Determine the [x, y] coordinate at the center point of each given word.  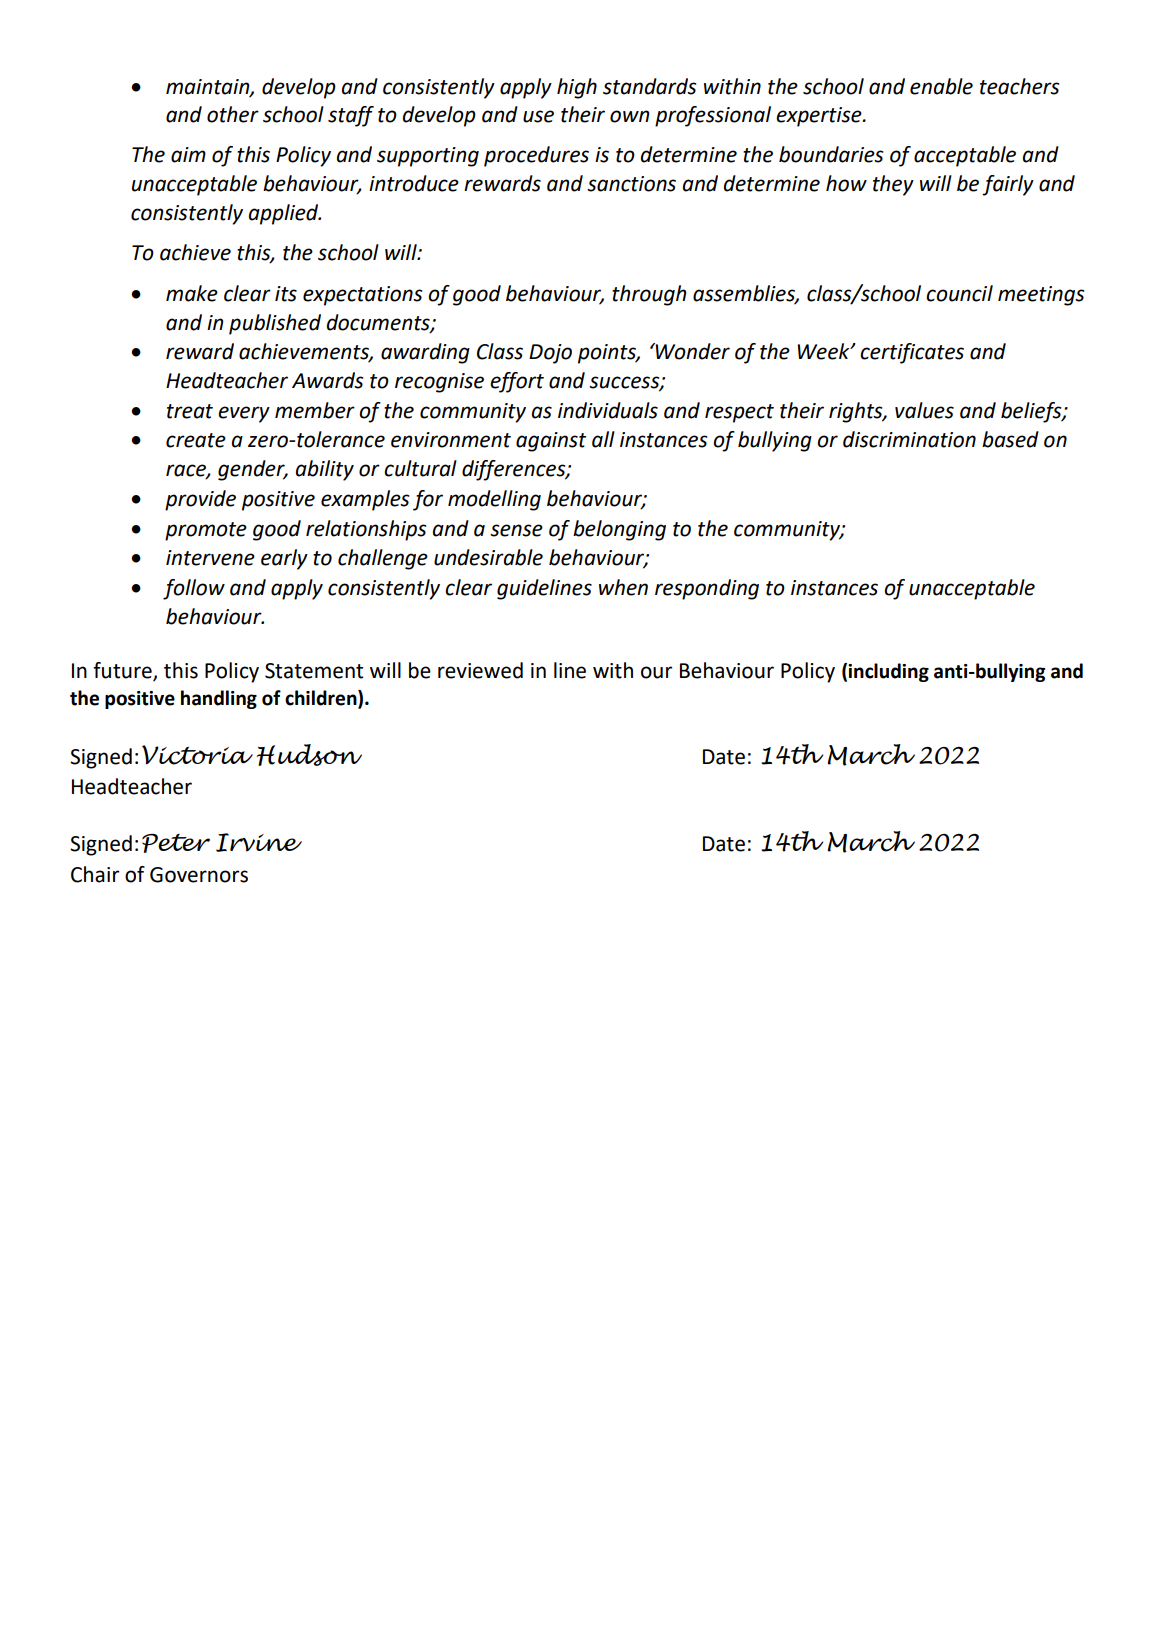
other [233, 114]
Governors [199, 875]
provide [200, 500]
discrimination [909, 439]
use [538, 116]
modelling [494, 500]
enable [941, 86]
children [322, 699]
